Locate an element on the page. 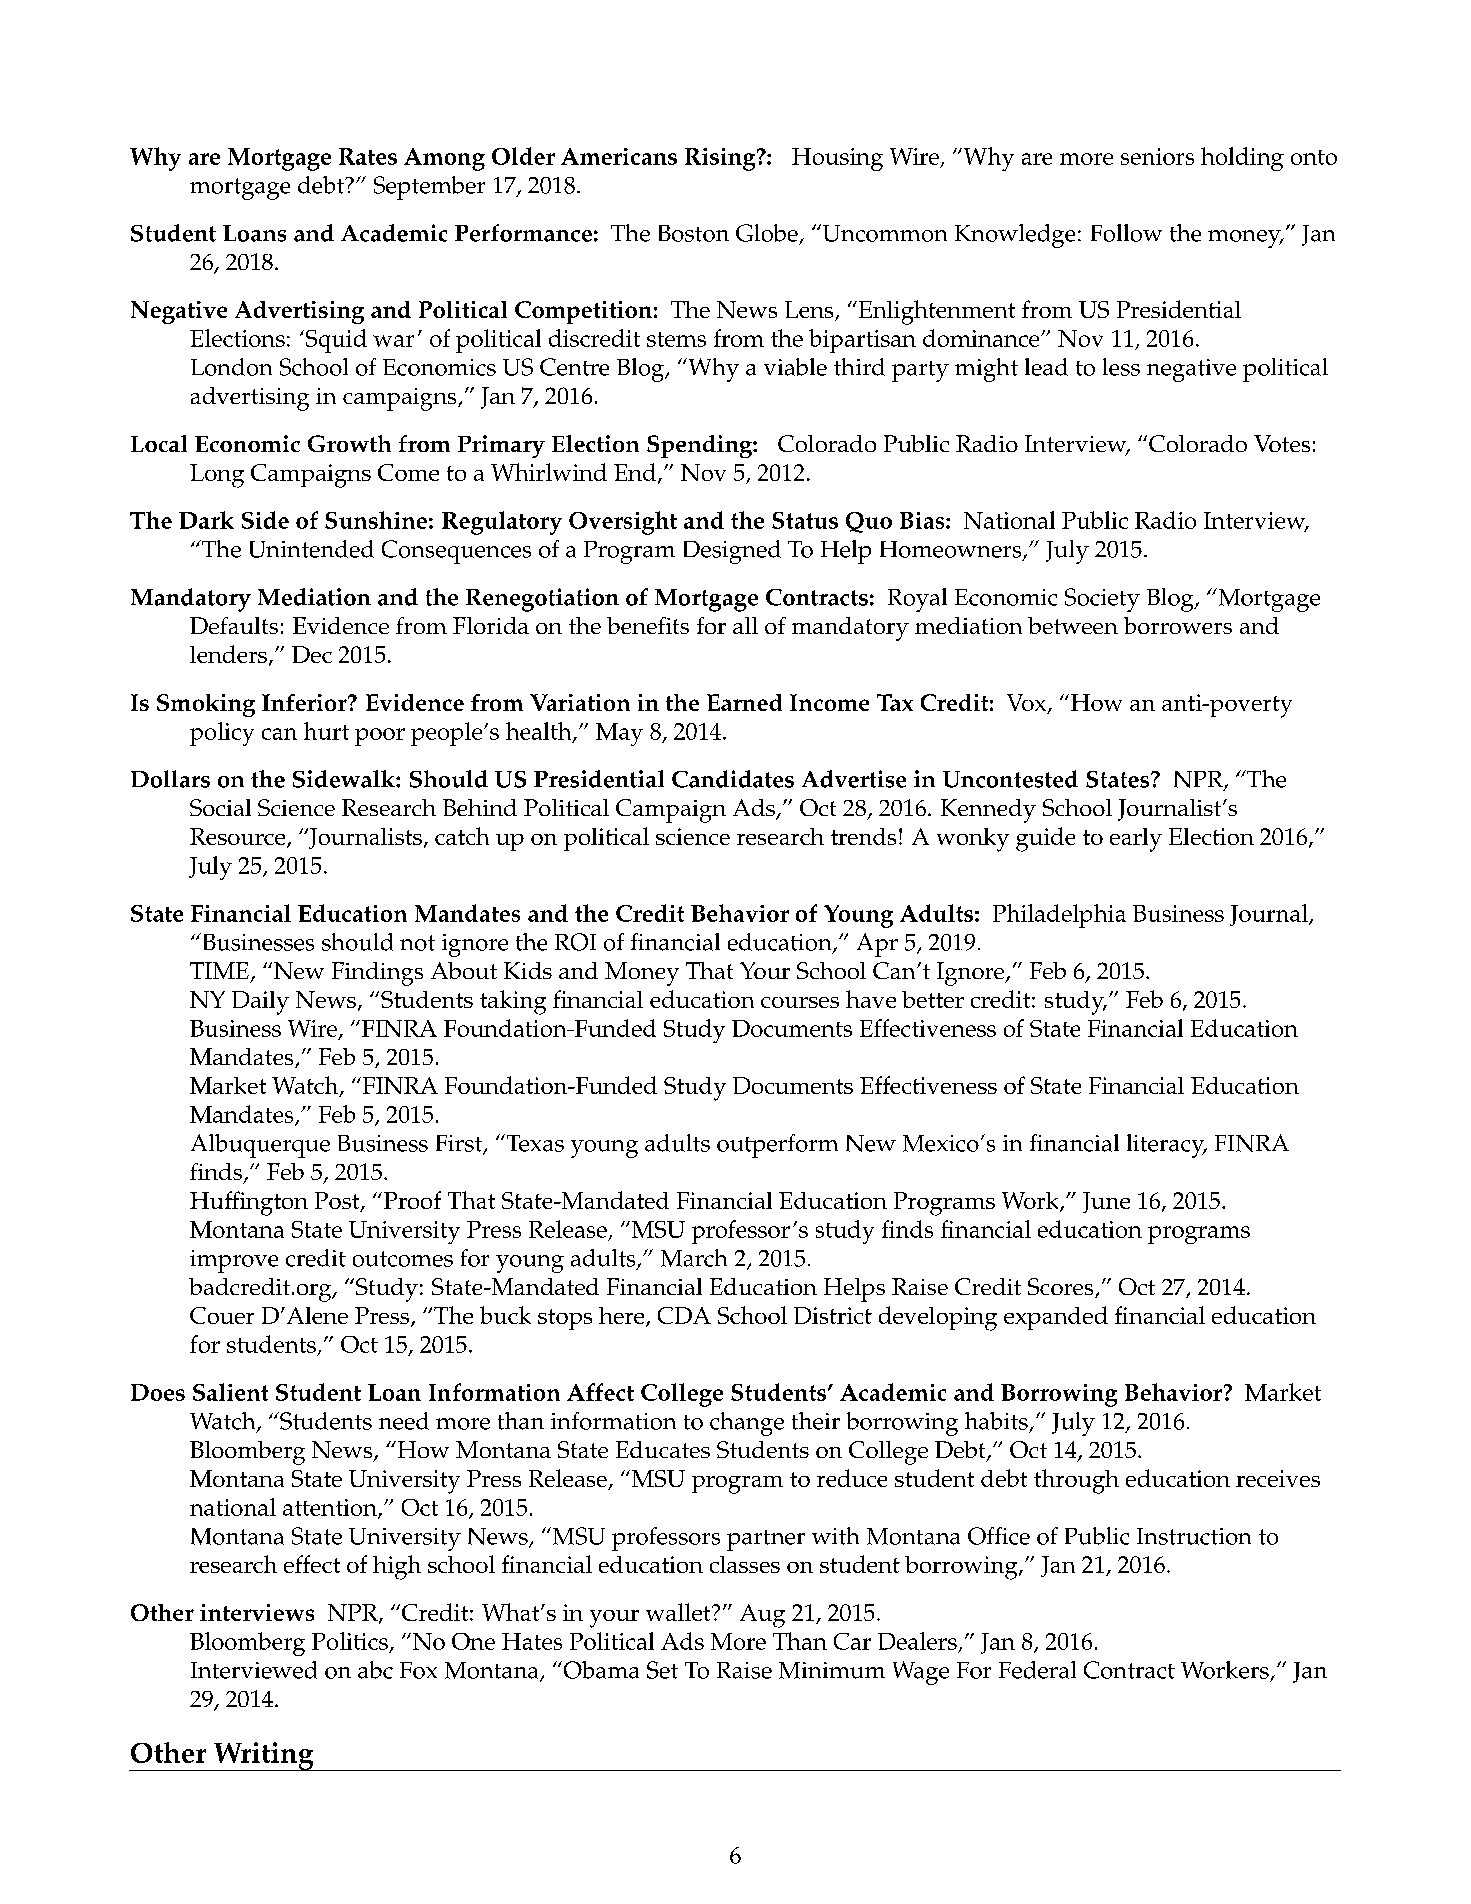 This document has height=1904, width=1471. Globe is located at coordinates (767, 233).
